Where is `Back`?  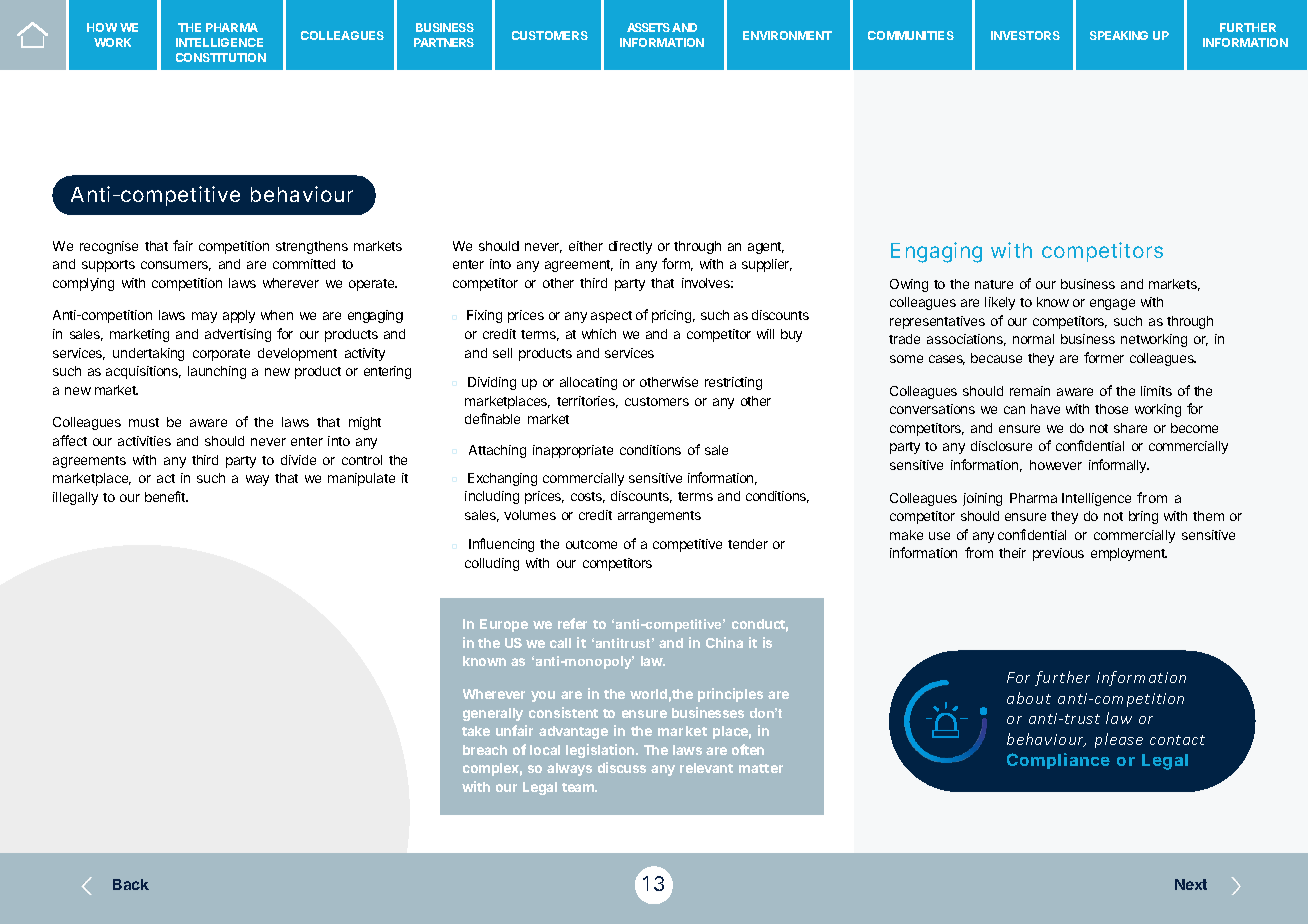 Back is located at coordinates (131, 884).
